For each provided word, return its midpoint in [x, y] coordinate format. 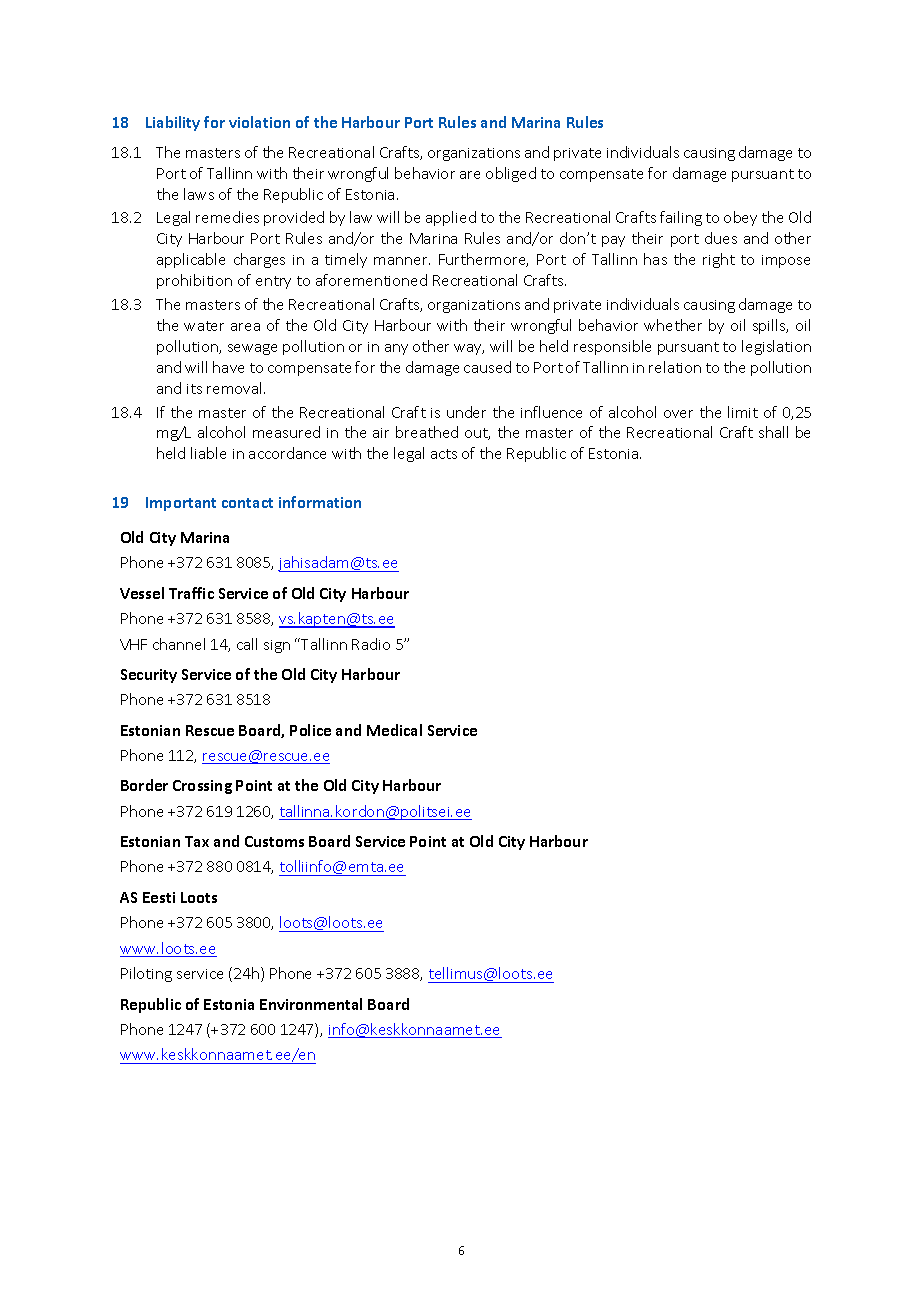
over [678, 414]
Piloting [146, 974]
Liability [173, 123]
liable [208, 453]
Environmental [311, 1004]
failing [681, 218]
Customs [274, 841]
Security [149, 676]
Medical [394, 730]
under [466, 412]
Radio [371, 644]
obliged [511, 174]
